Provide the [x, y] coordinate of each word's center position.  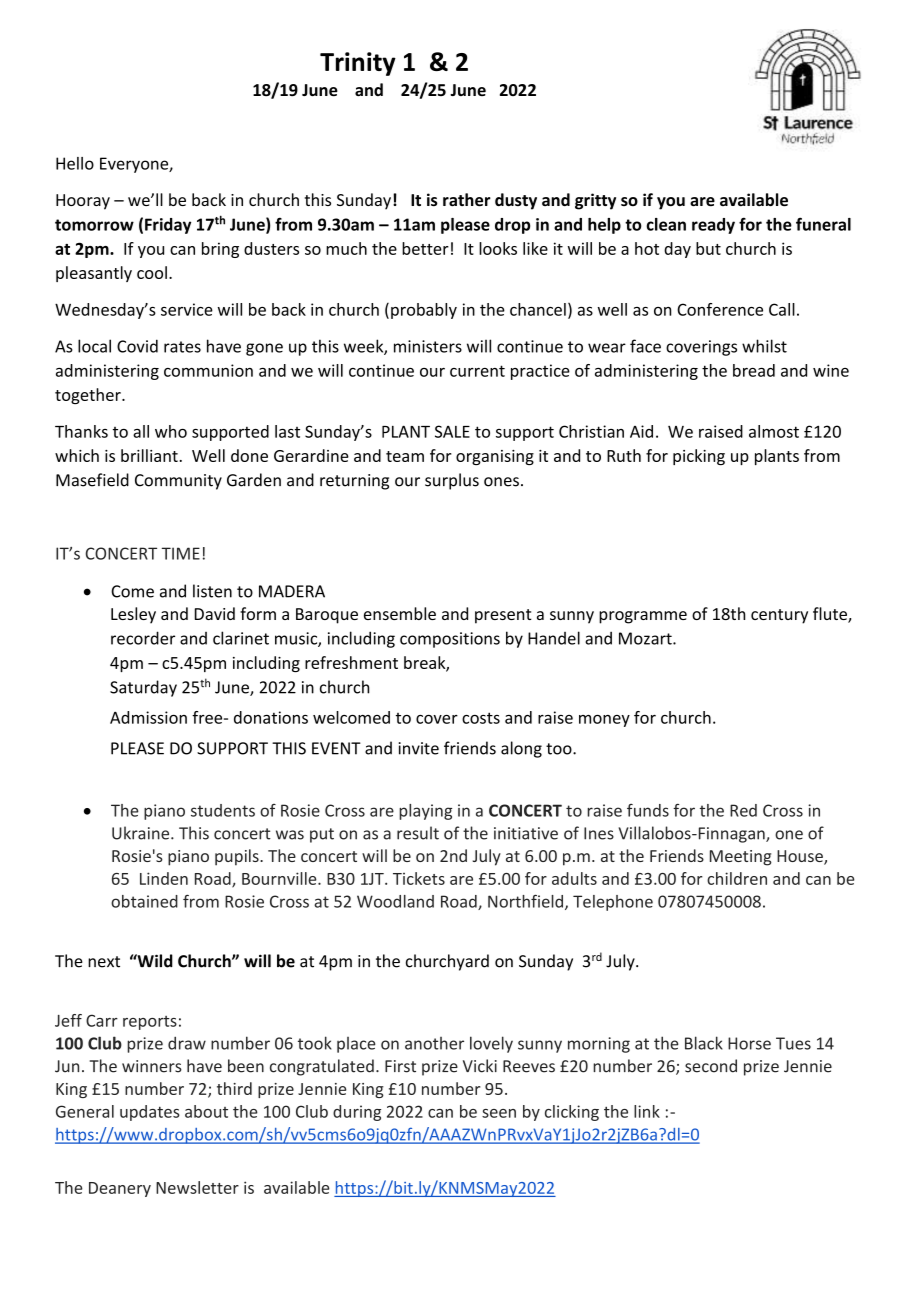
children [737, 878]
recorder [143, 638]
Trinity [358, 64]
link [647, 1111]
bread [754, 370]
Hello [75, 163]
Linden [164, 878]
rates [182, 347]
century [779, 616]
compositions [450, 640]
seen [499, 1113]
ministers [428, 346]
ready [713, 226]
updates [150, 1113]
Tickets [419, 878]
